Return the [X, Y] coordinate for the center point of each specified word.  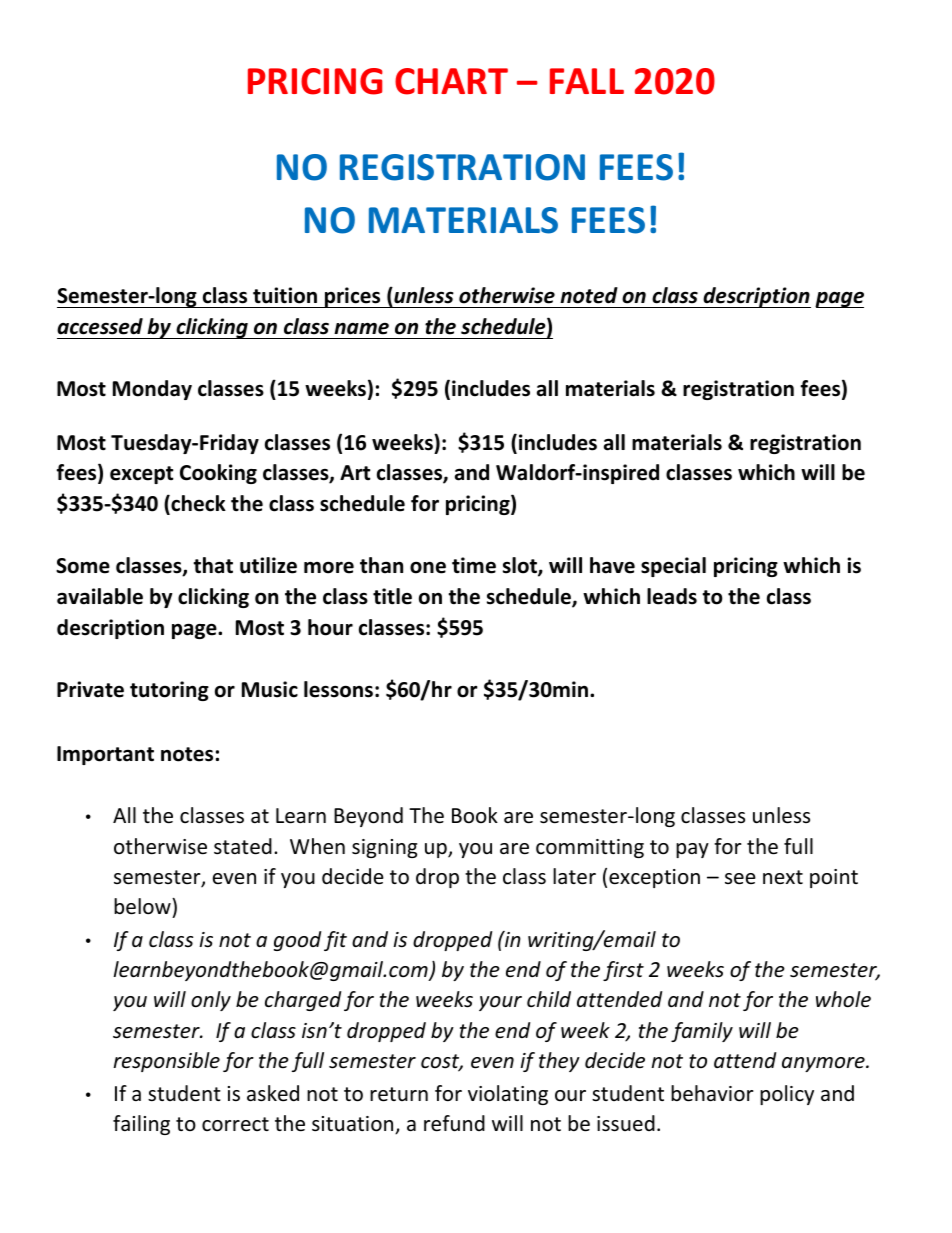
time [474, 565]
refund [454, 1123]
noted [589, 295]
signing [384, 848]
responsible [167, 1062]
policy [787, 1095]
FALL [587, 81]
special [673, 567]
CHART [451, 81]
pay [692, 850]
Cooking [218, 474]
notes [187, 754]
